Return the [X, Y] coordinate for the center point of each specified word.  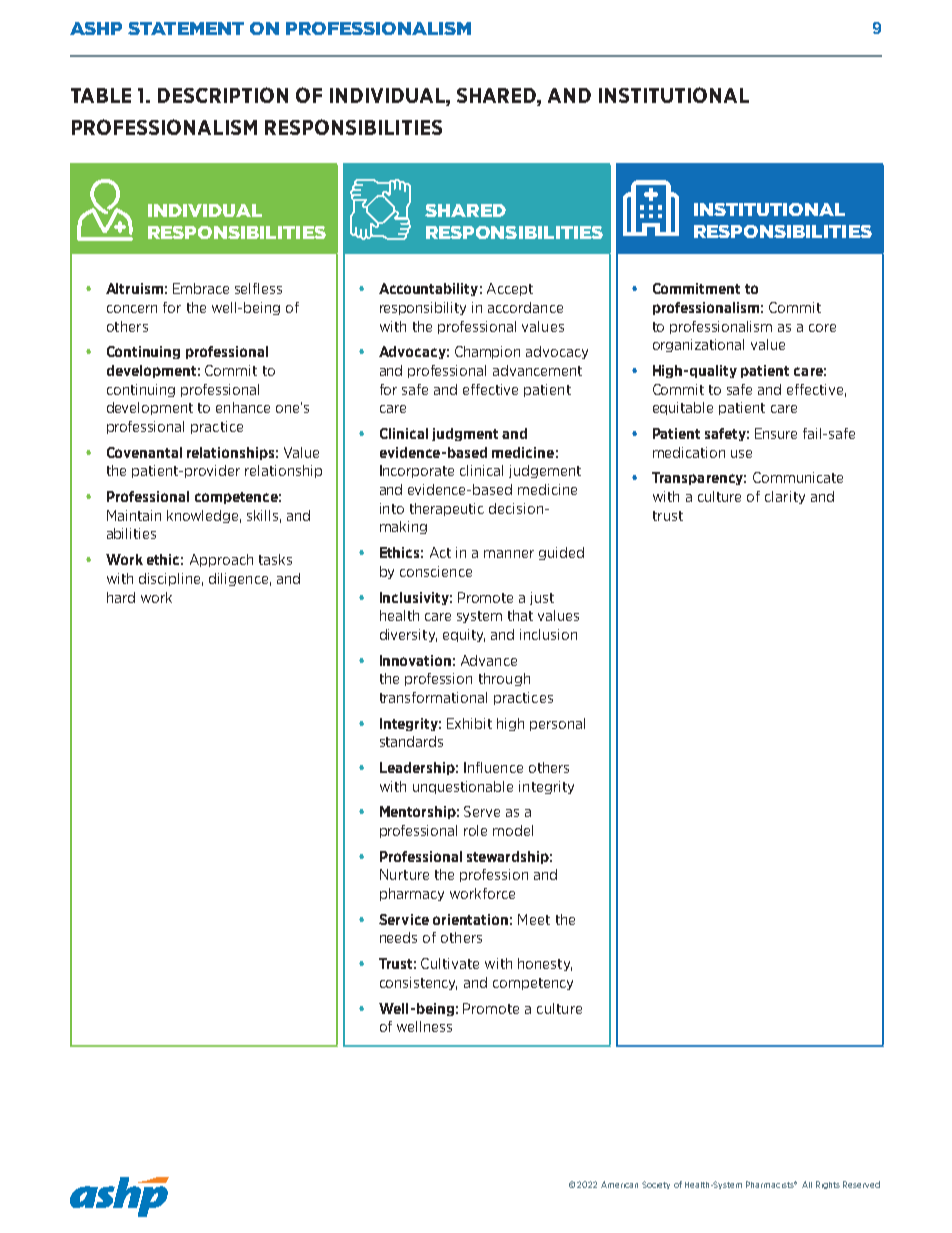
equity [464, 635]
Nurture [404, 874]
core [822, 328]
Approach [221, 560]
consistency [418, 983]
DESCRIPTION [223, 95]
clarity [785, 497]
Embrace [201, 288]
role [475, 830]
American [619, 1184]
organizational [698, 345]
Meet [534, 919]
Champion [487, 352]
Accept [510, 289]
